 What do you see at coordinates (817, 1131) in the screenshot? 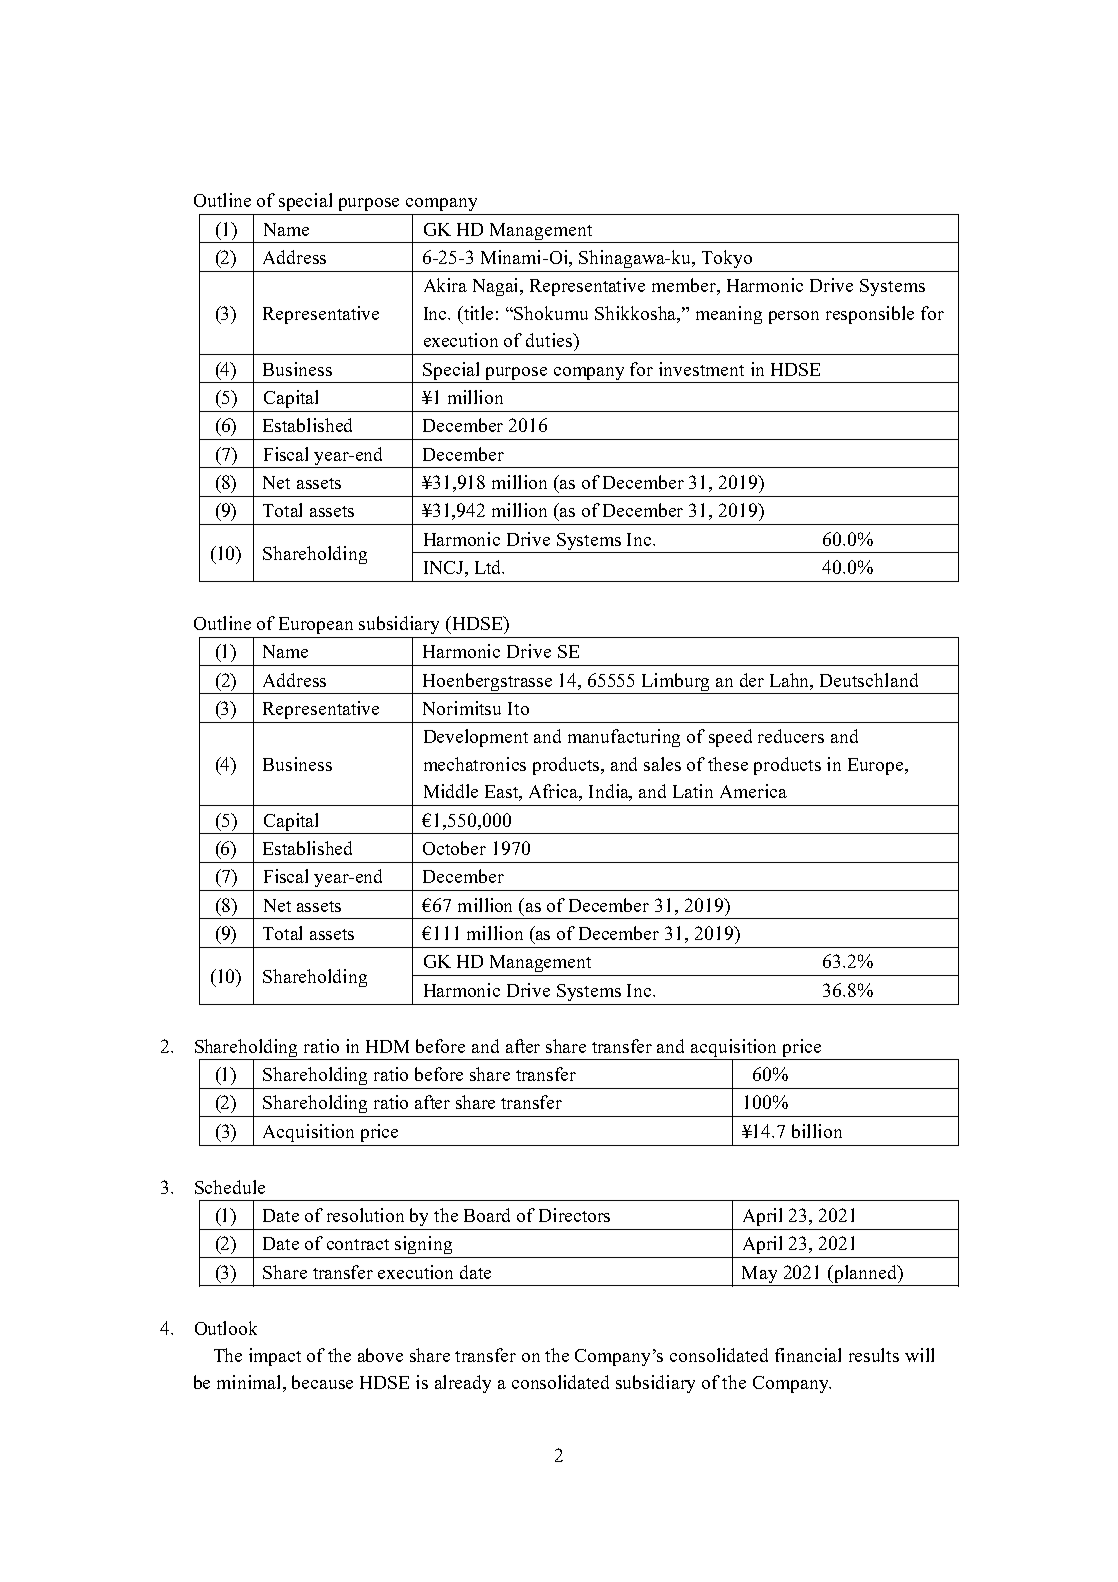
I see `billion` at bounding box center [817, 1131].
